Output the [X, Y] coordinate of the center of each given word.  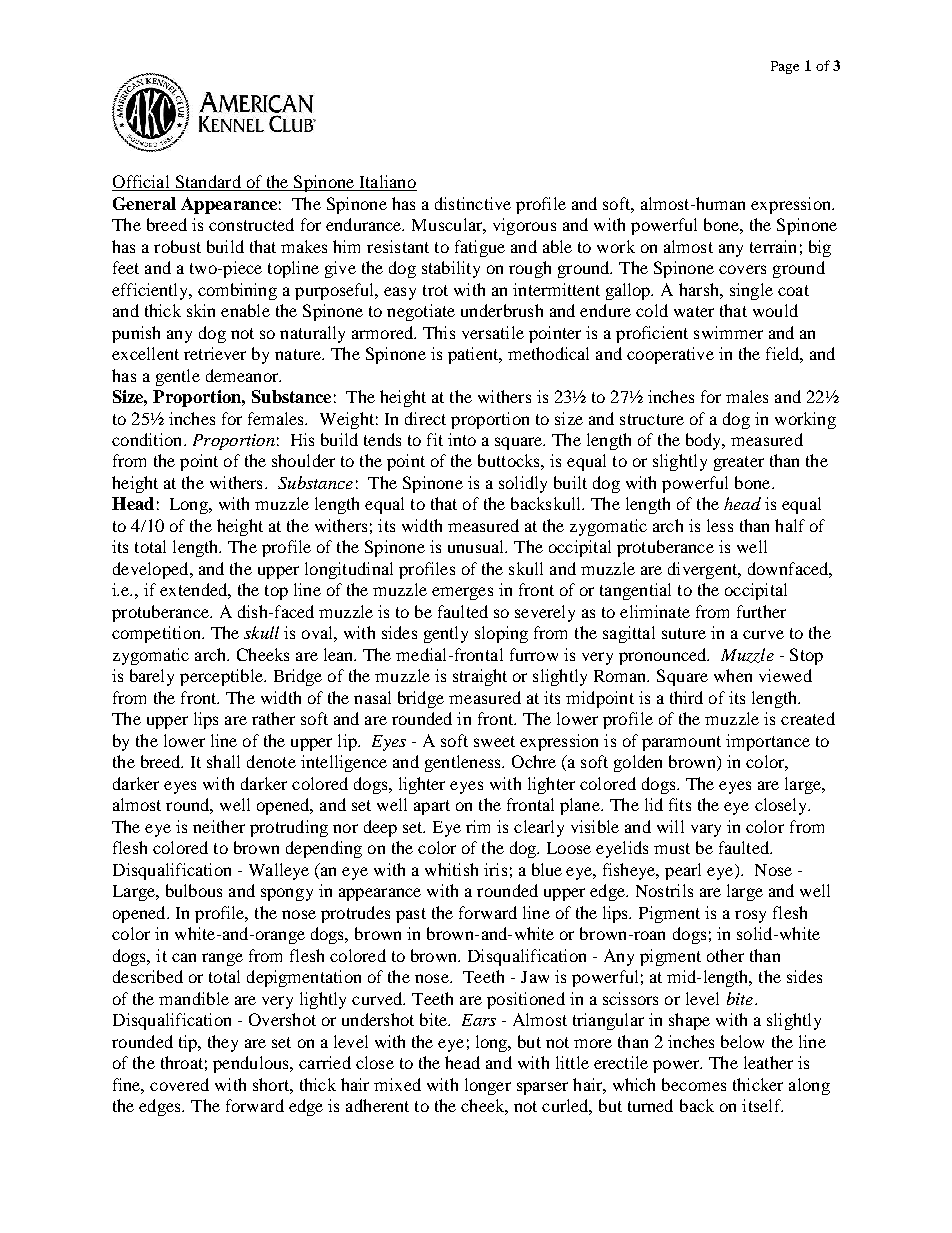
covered [179, 1084]
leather [768, 1062]
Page [785, 67]
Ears [479, 1020]
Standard [208, 183]
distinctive [473, 203]
